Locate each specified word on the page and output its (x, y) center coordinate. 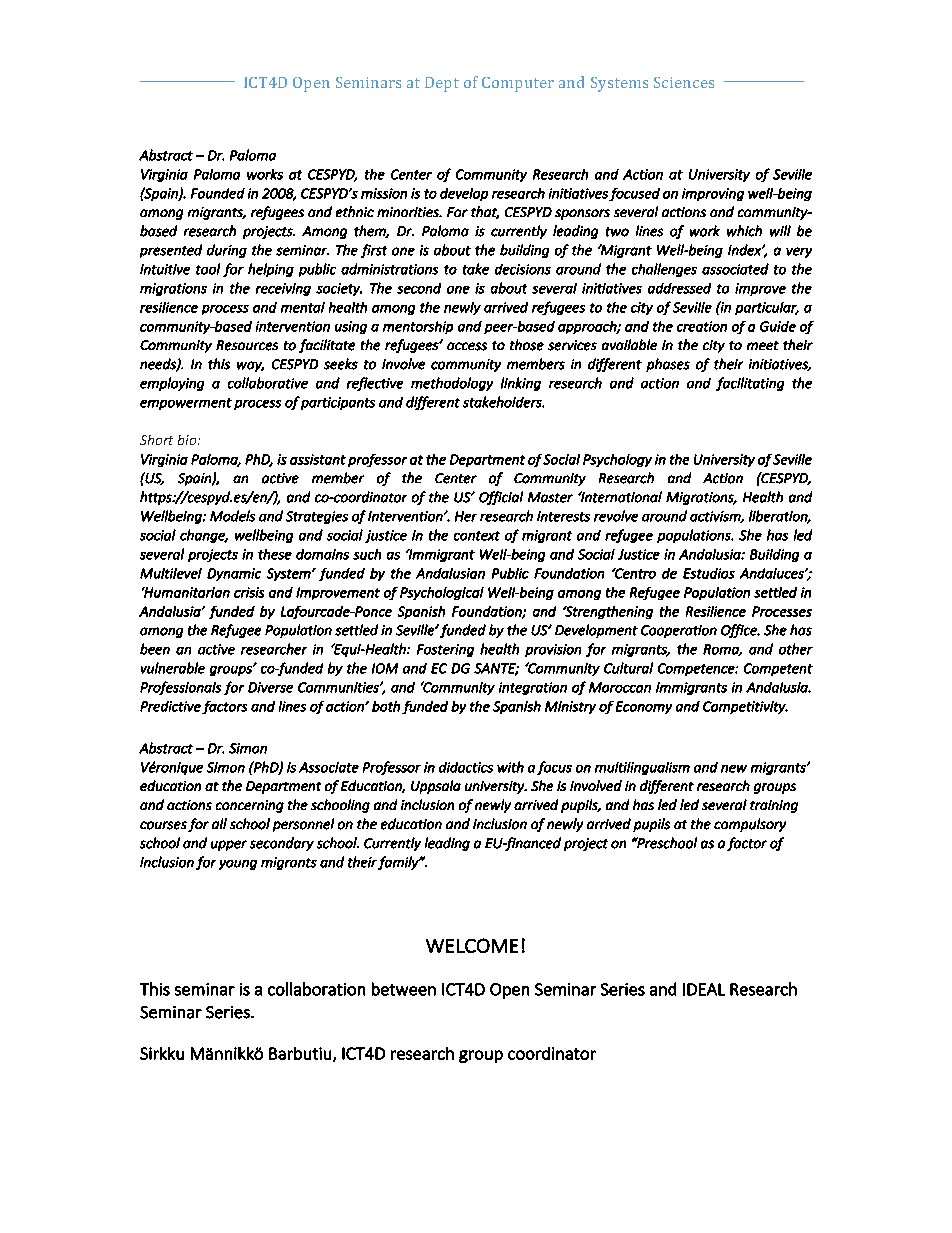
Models (232, 516)
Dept (442, 84)
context (477, 536)
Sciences (684, 82)
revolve (616, 516)
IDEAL (704, 989)
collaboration (316, 989)
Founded (218, 193)
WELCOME (472, 945)
